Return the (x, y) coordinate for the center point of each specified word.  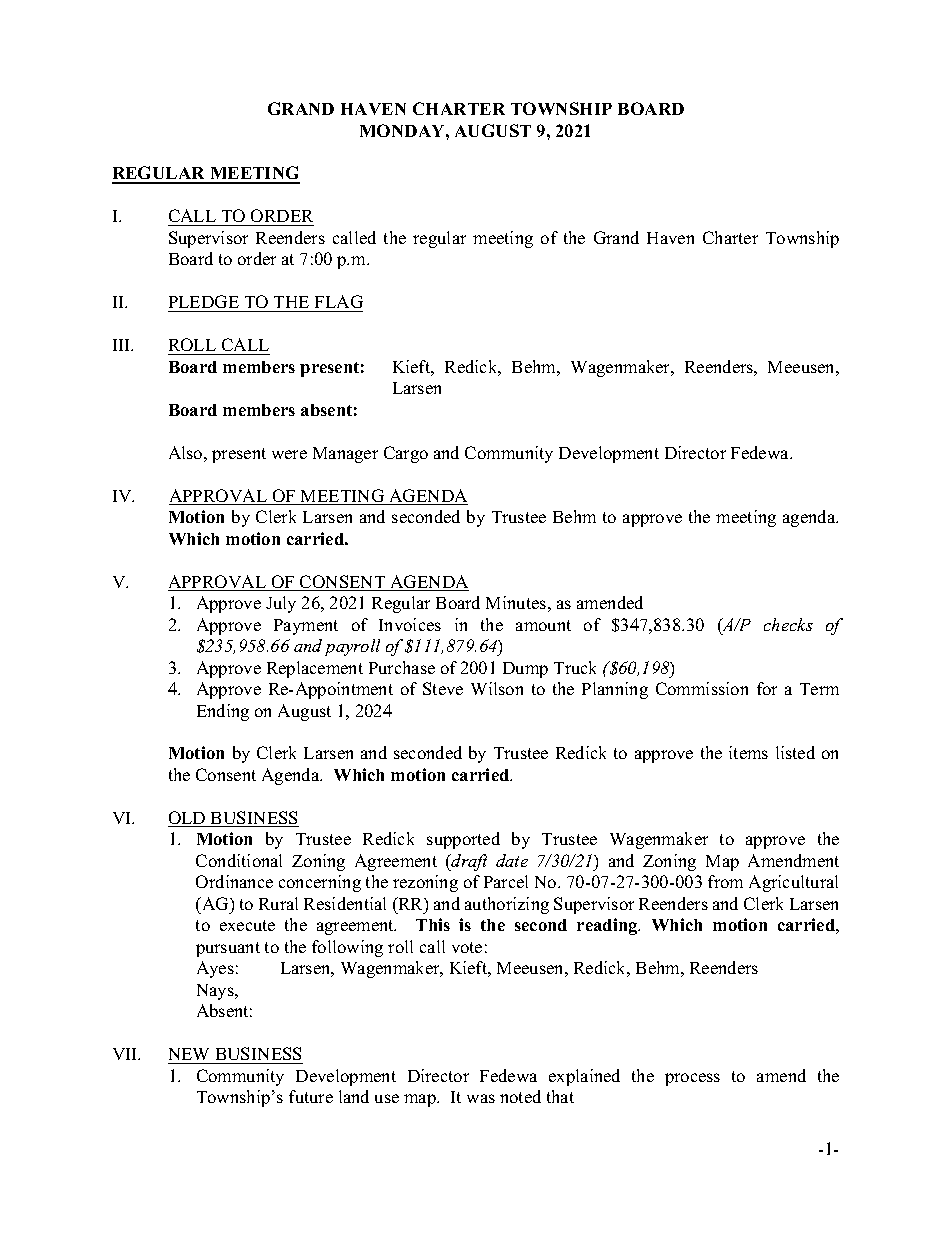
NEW (189, 1054)
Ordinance (234, 881)
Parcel (506, 881)
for (767, 688)
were (289, 454)
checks (788, 624)
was (481, 1098)
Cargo (406, 454)
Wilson (497, 688)
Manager (345, 455)
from (725, 881)
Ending (223, 712)
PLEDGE (205, 303)
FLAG (337, 303)
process (692, 1079)
